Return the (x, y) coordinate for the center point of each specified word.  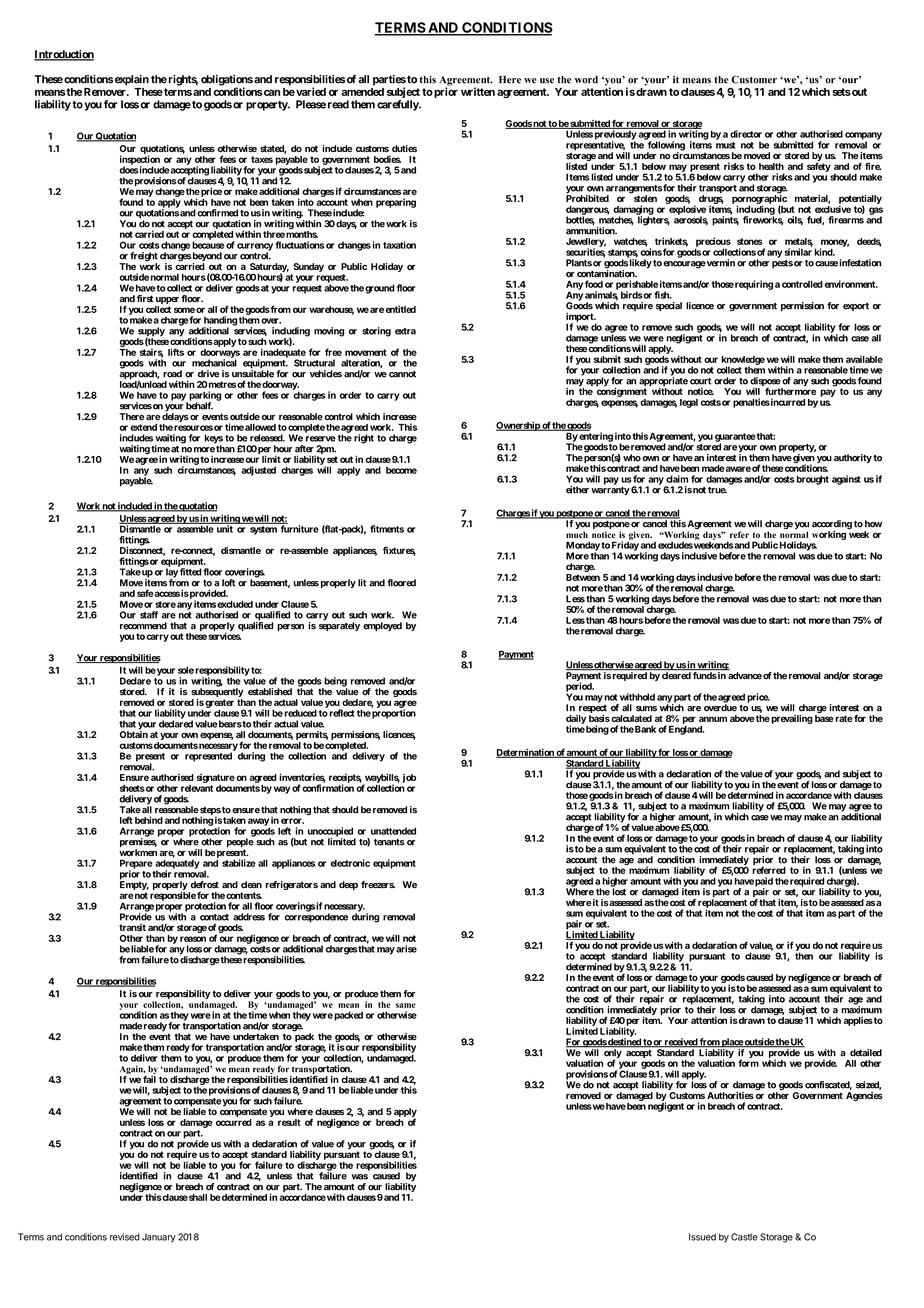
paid (764, 883)
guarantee (735, 438)
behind (149, 820)
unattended (393, 831)
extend (143, 427)
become (401, 470)
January (159, 1238)
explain (131, 80)
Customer (754, 79)
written (478, 91)
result (289, 1122)
